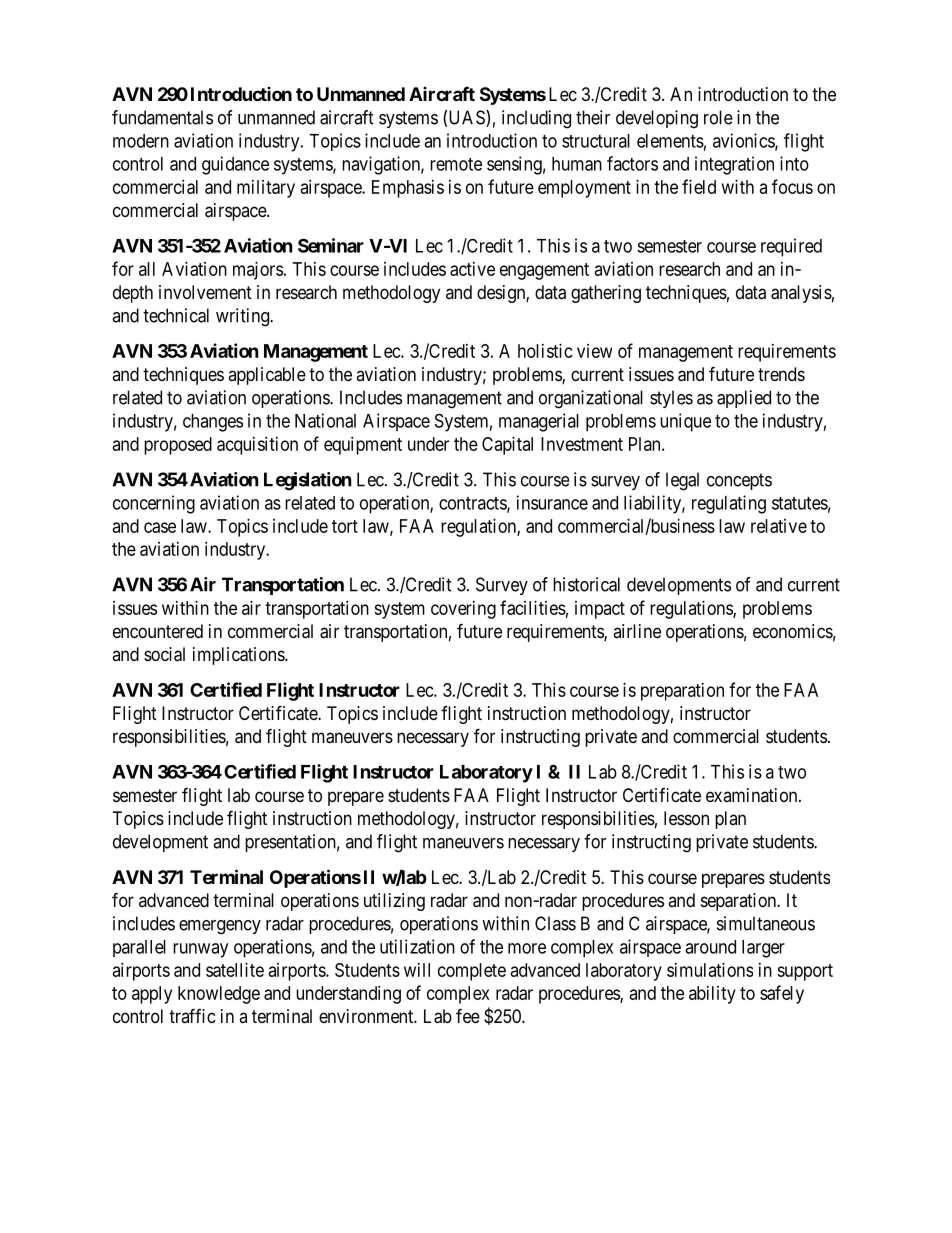  Describe the element at coordinates (734, 165) in the image. I see `integration` at that location.
